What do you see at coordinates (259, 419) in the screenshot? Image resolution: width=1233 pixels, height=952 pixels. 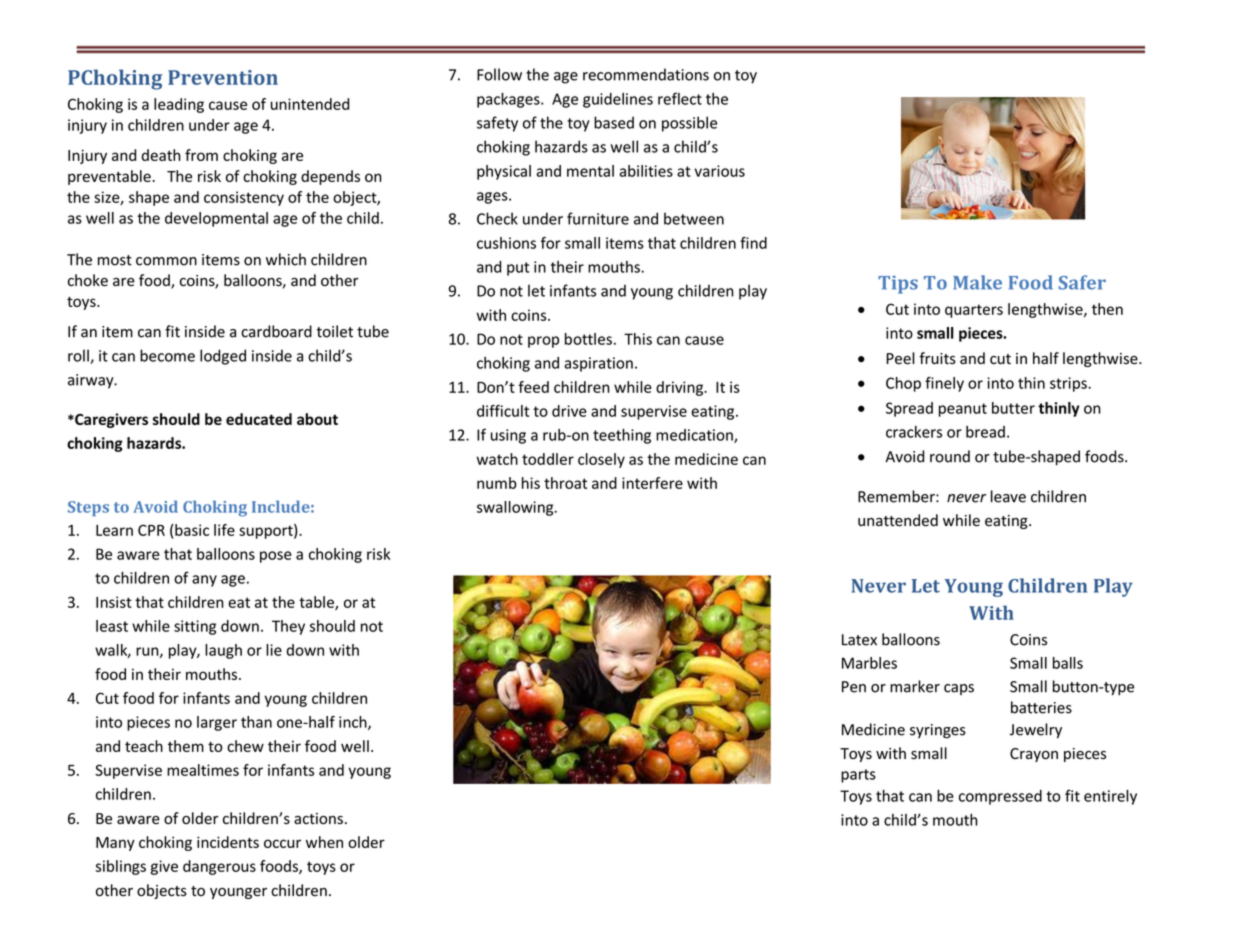 I see `educated` at bounding box center [259, 419].
